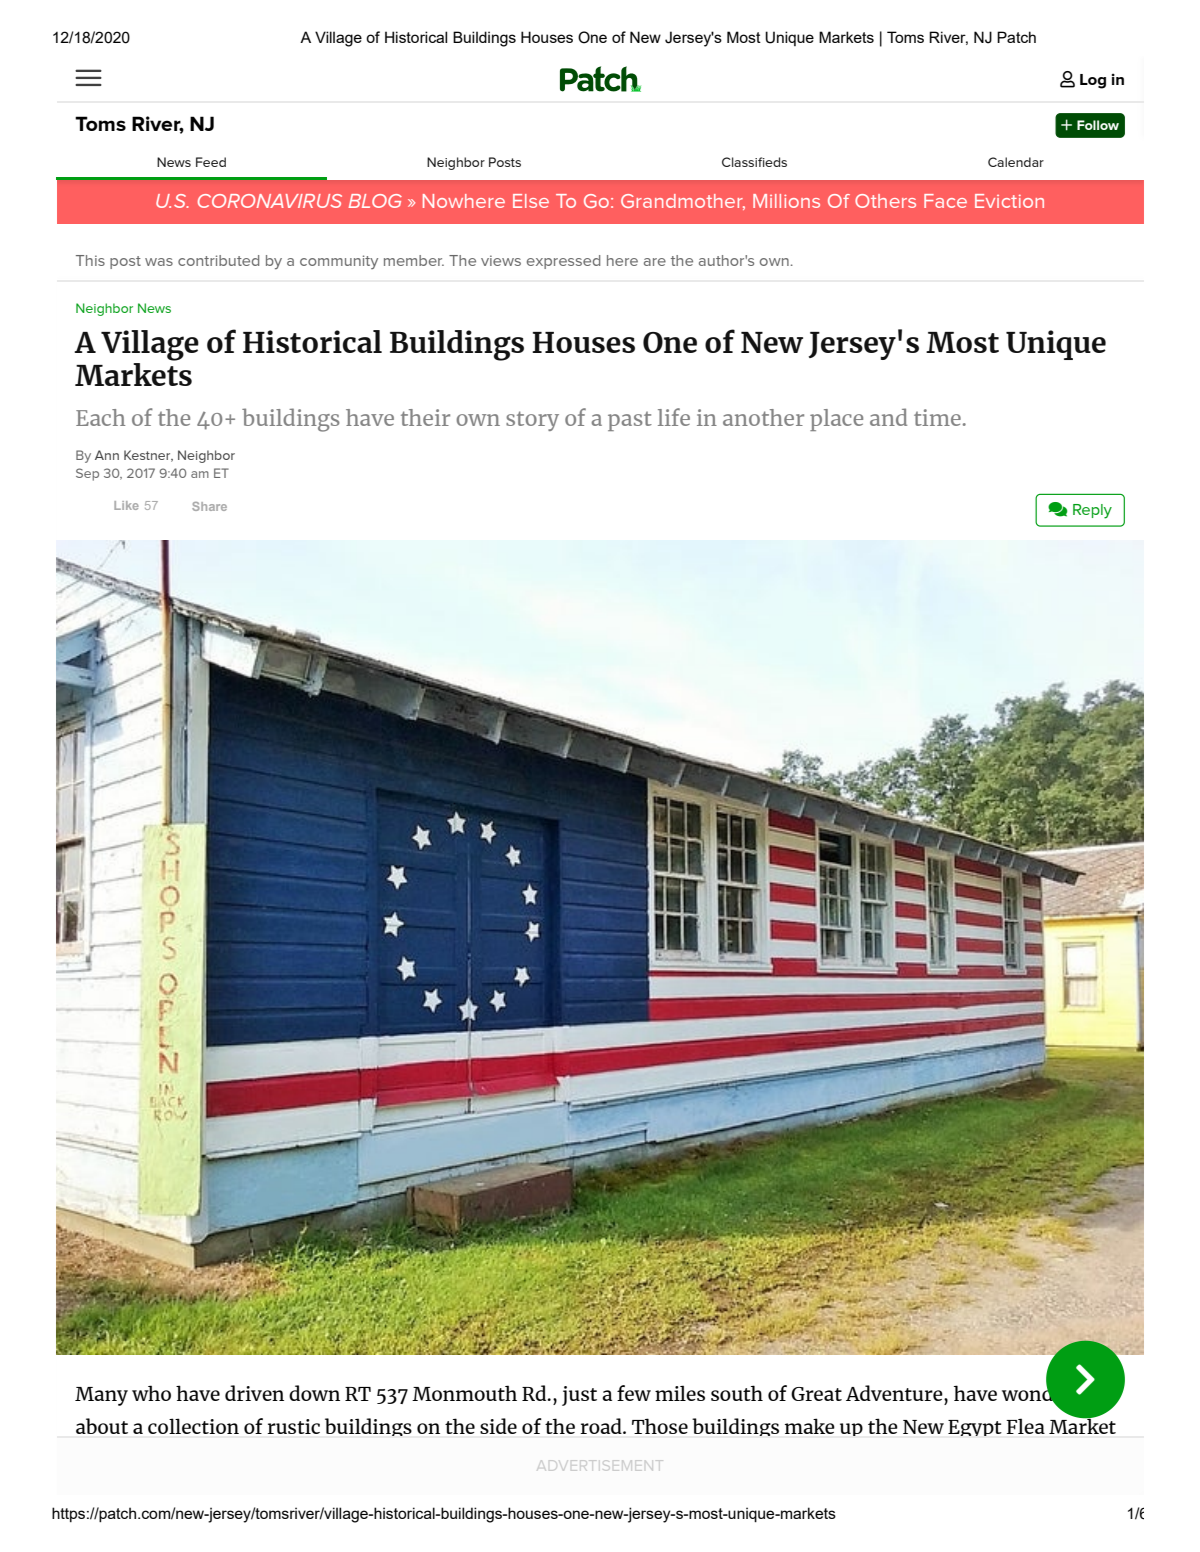  Describe the element at coordinates (254, 1393) in the document. I see `driven` at that location.
